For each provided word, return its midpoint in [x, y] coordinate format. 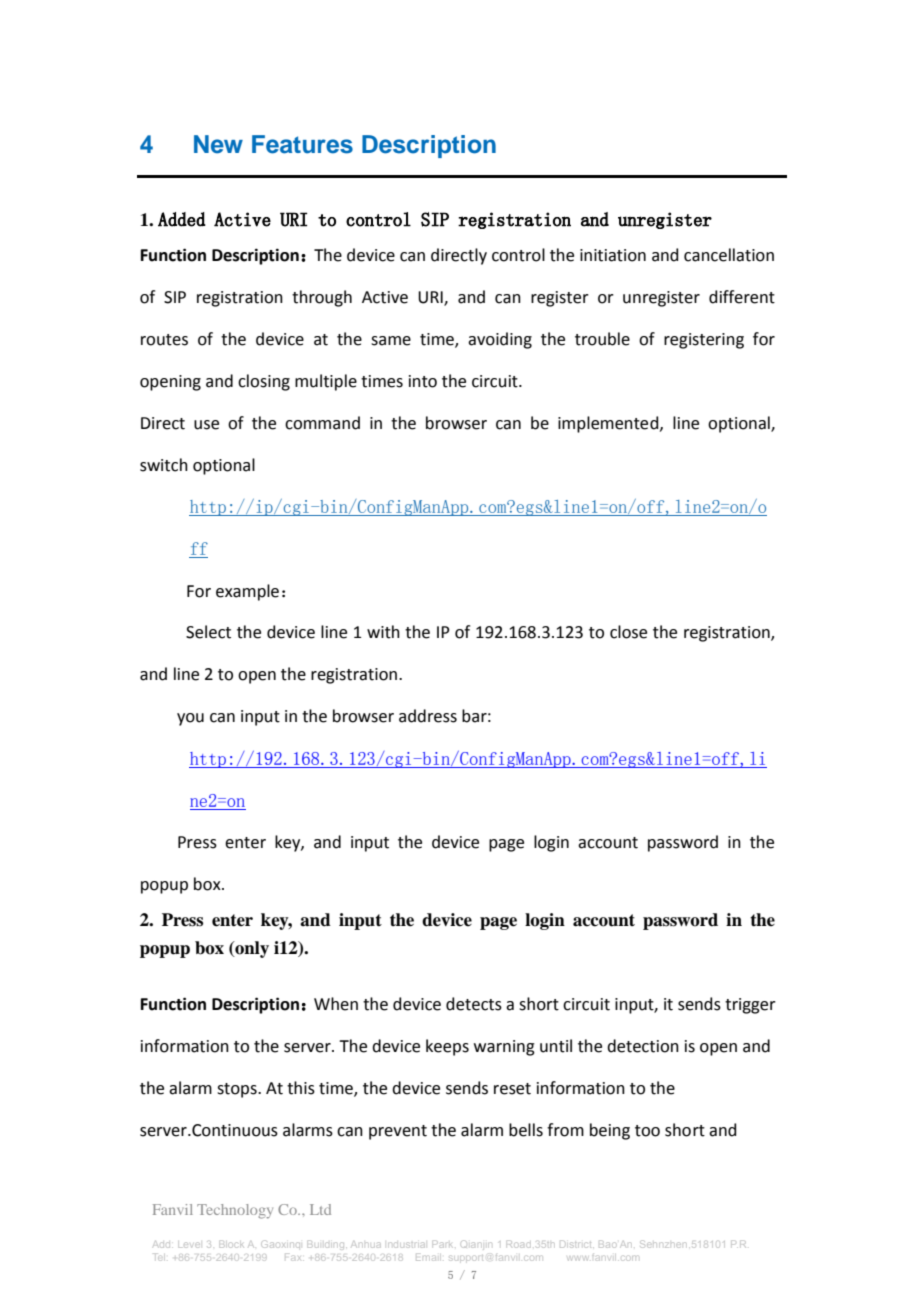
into [423, 381]
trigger [750, 1006]
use [206, 425]
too [647, 1131]
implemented [609, 424]
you [190, 719]
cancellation [729, 255]
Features [302, 144]
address [428, 716]
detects [474, 1004]
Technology [235, 1211]
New [218, 144]
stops [238, 1090]
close [628, 632]
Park [442, 1245]
